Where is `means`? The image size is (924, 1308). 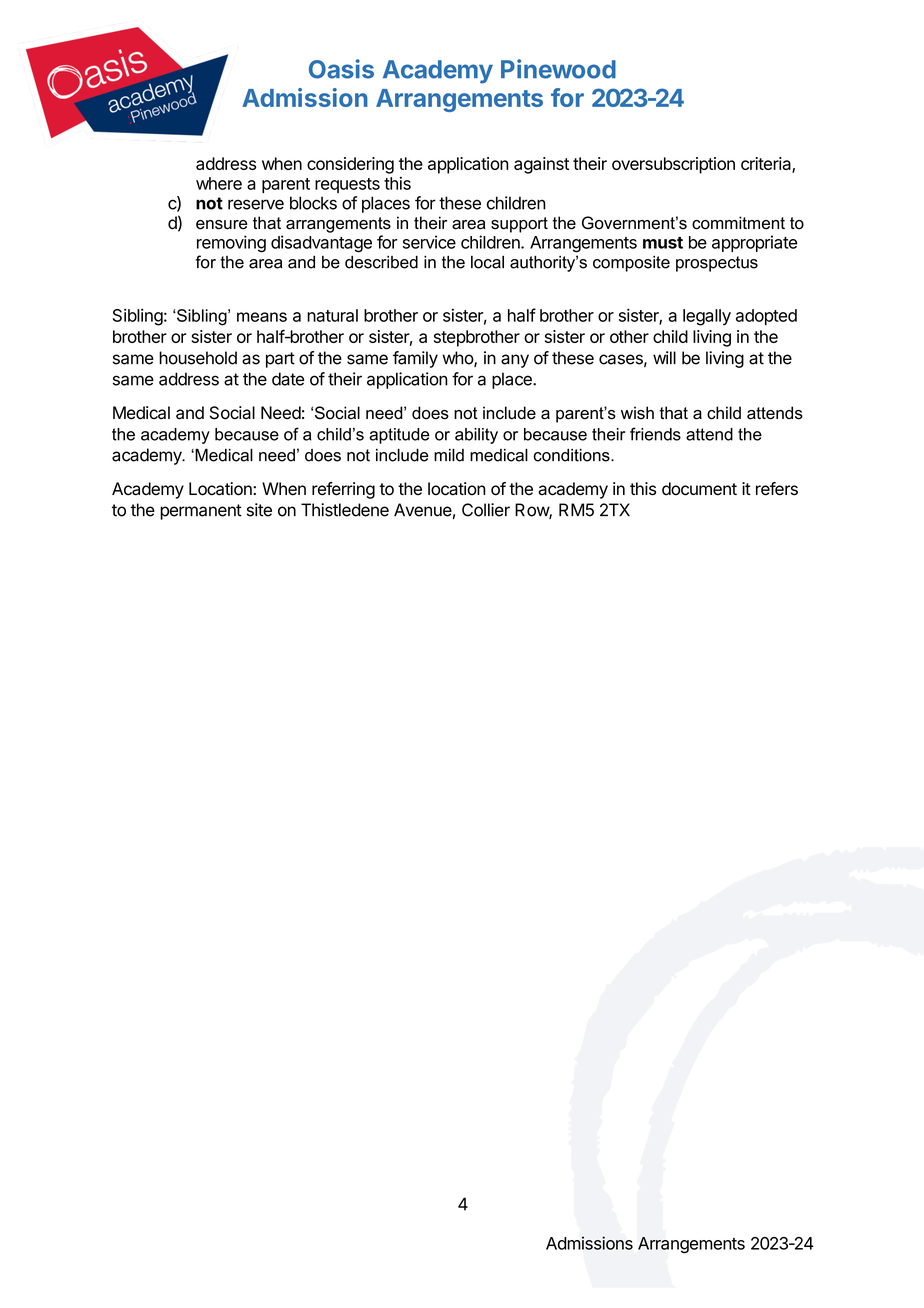 means is located at coordinates (262, 317).
